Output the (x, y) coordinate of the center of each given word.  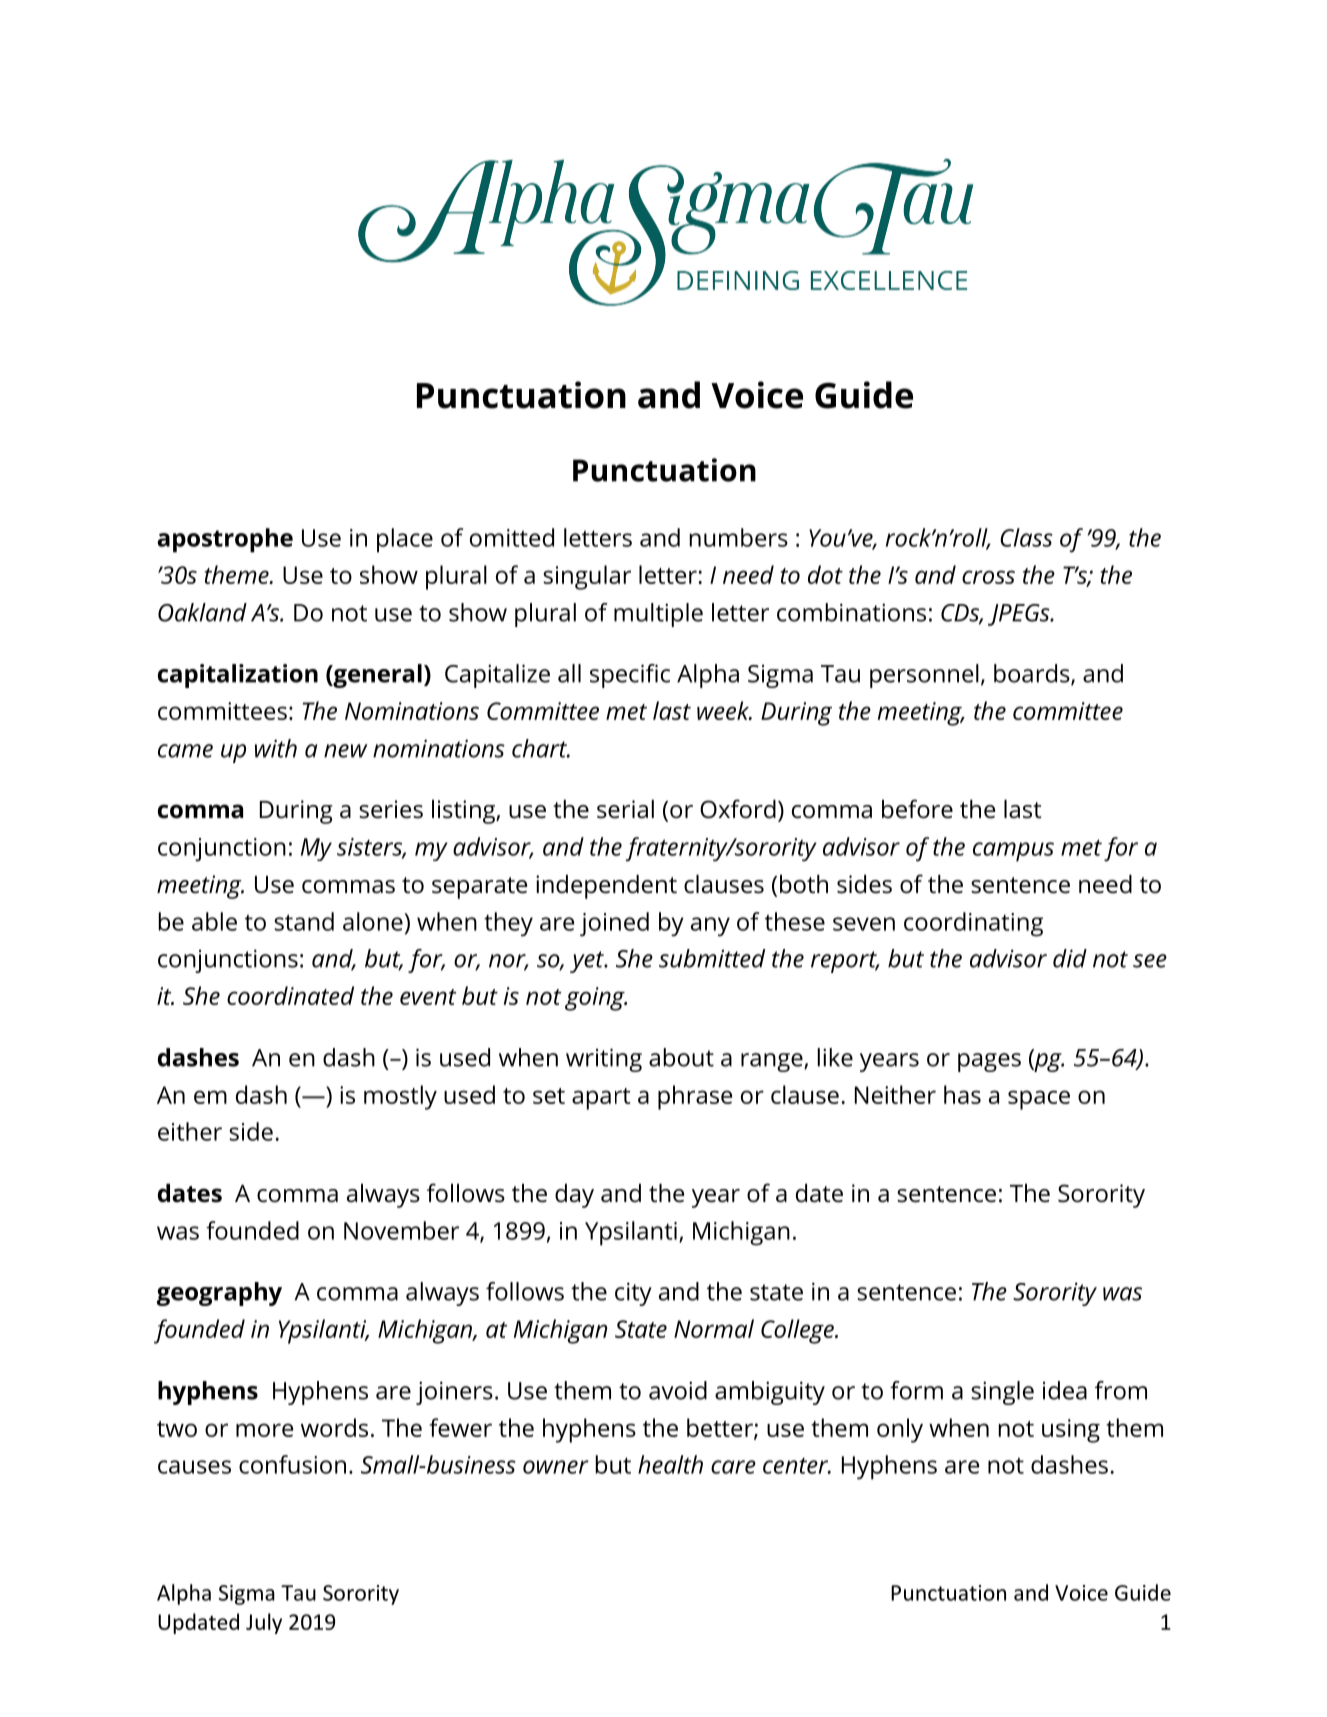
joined (614, 924)
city (633, 1294)
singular (587, 577)
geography (219, 1294)
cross (988, 577)
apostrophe (225, 540)
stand (304, 921)
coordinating (973, 924)
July (264, 1623)
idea (1065, 1390)
